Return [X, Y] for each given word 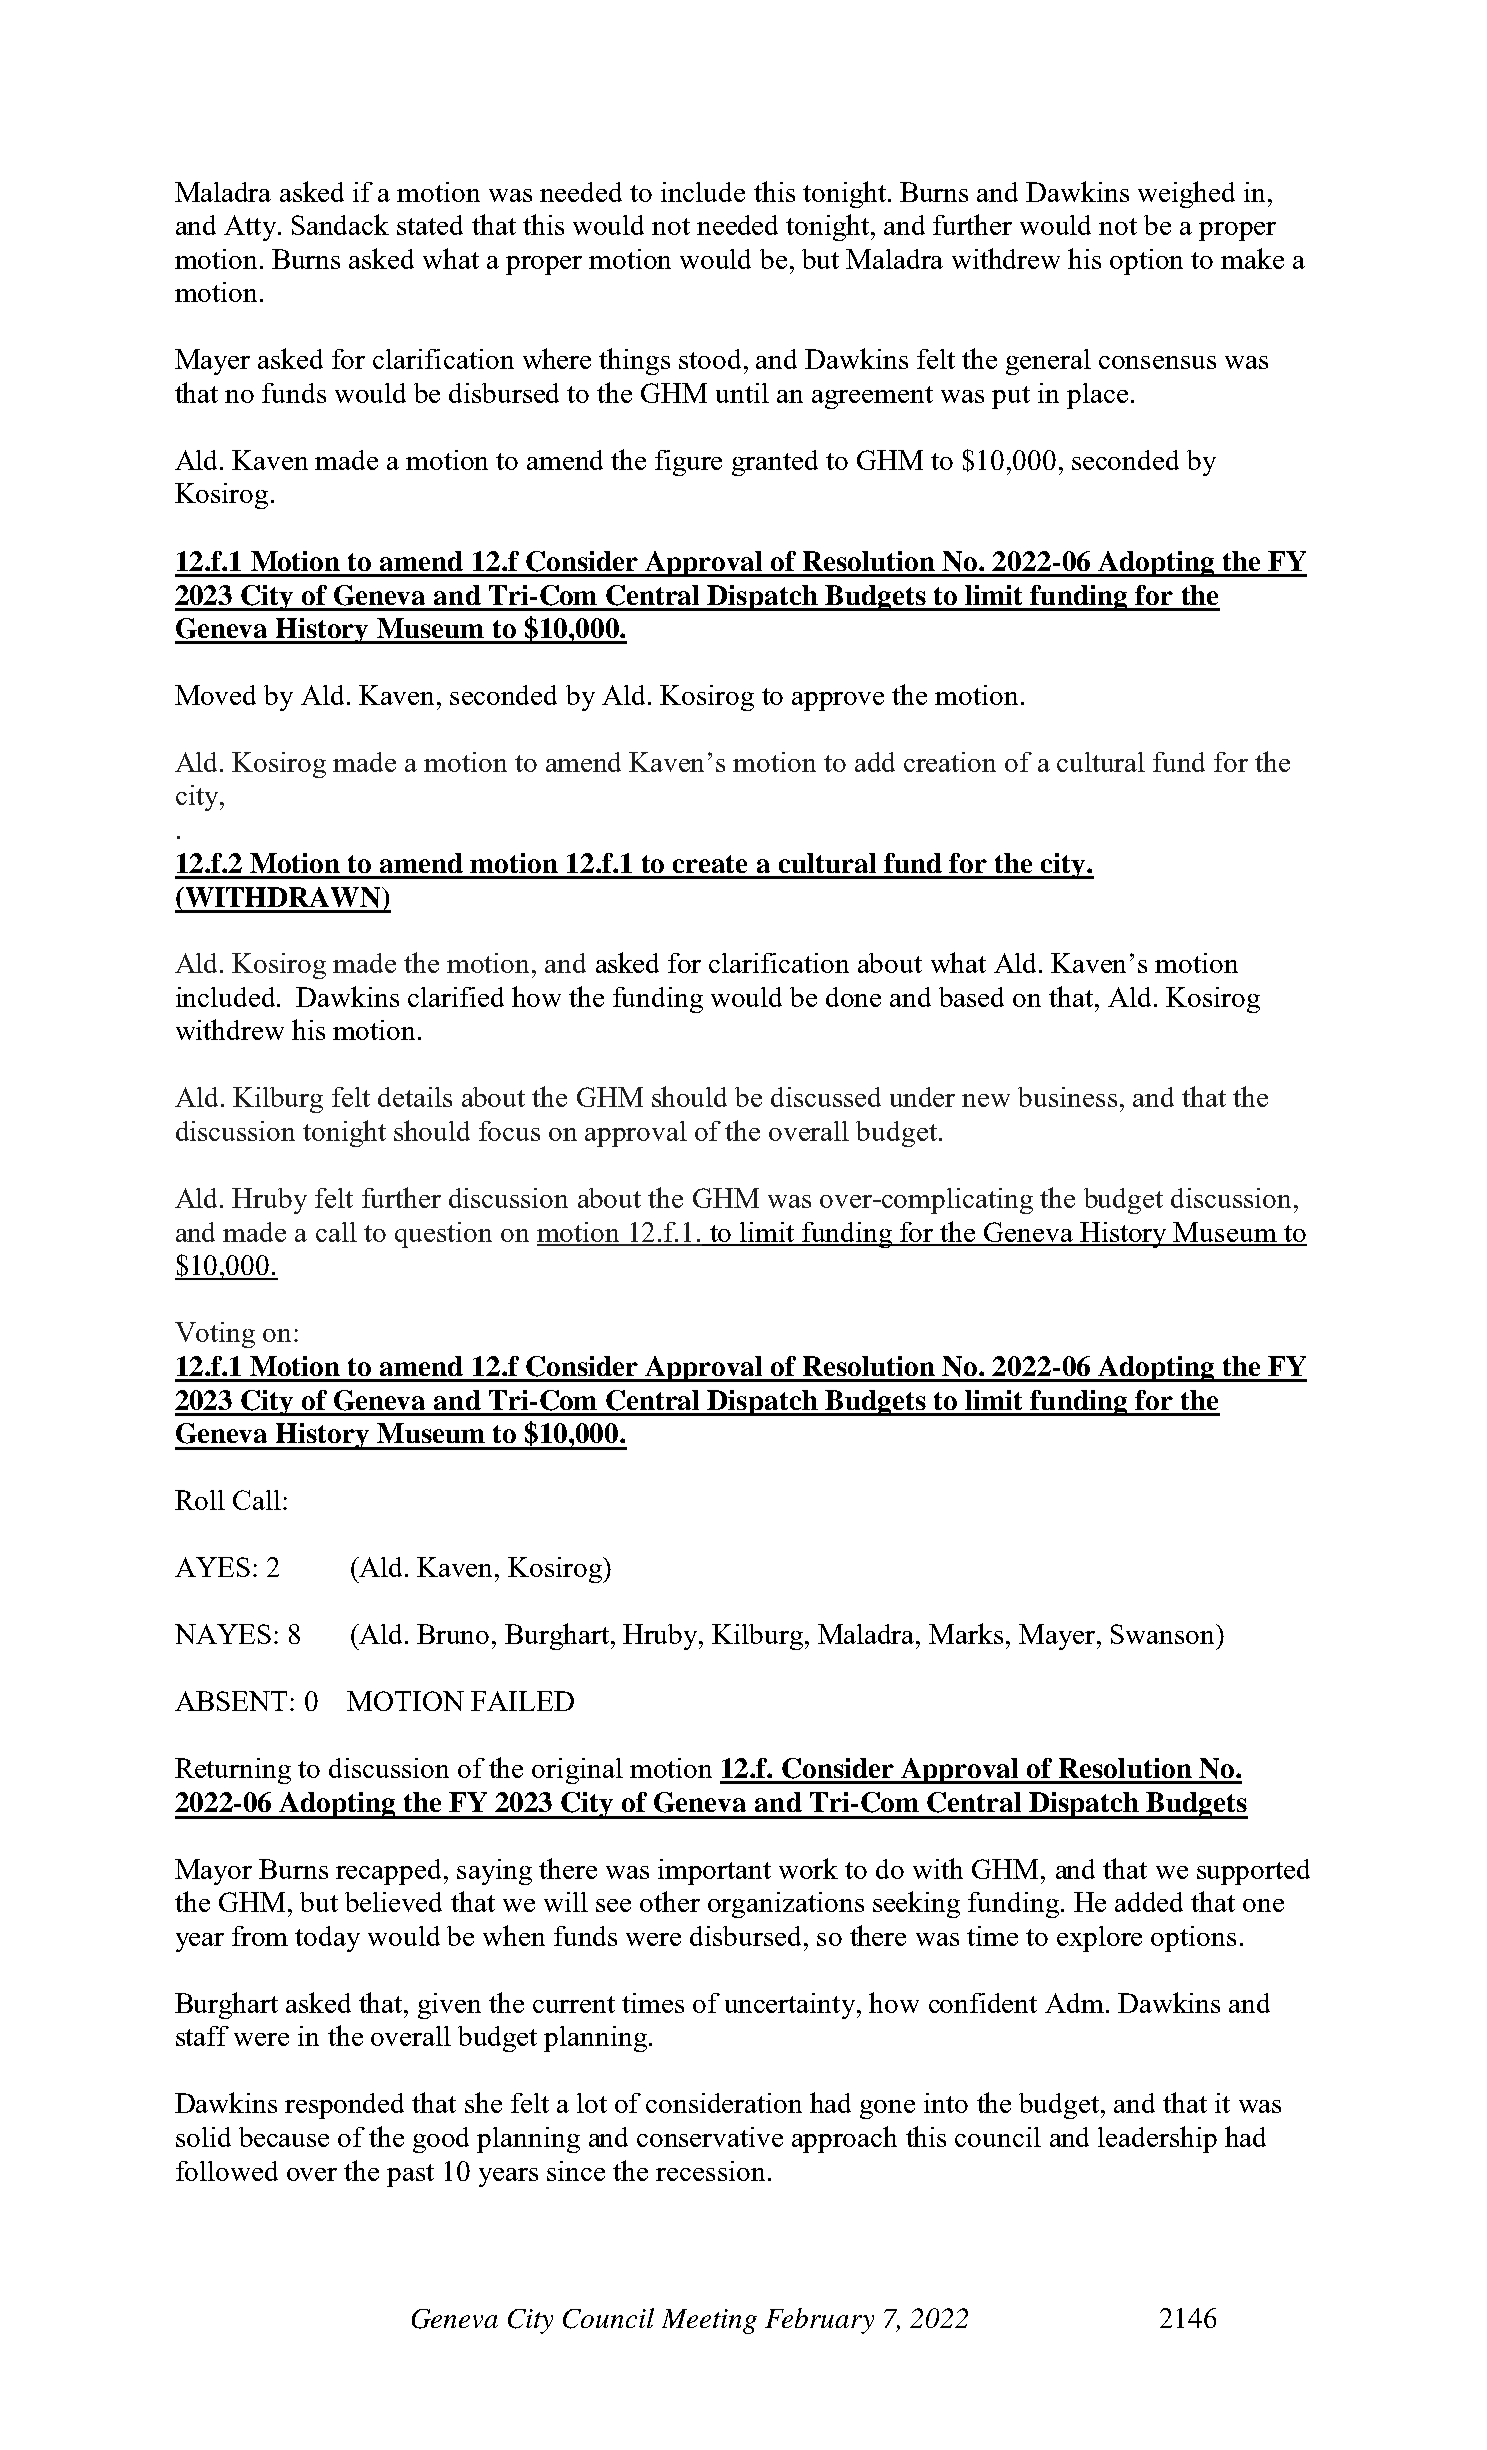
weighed [1186, 194]
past [410, 2175]
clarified [456, 997]
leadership [1157, 2139]
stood [710, 359]
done [853, 997]
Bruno [453, 1634]
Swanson [1164, 1634]
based [971, 997]
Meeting [709, 2321]
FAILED [522, 1701]
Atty [251, 228]
